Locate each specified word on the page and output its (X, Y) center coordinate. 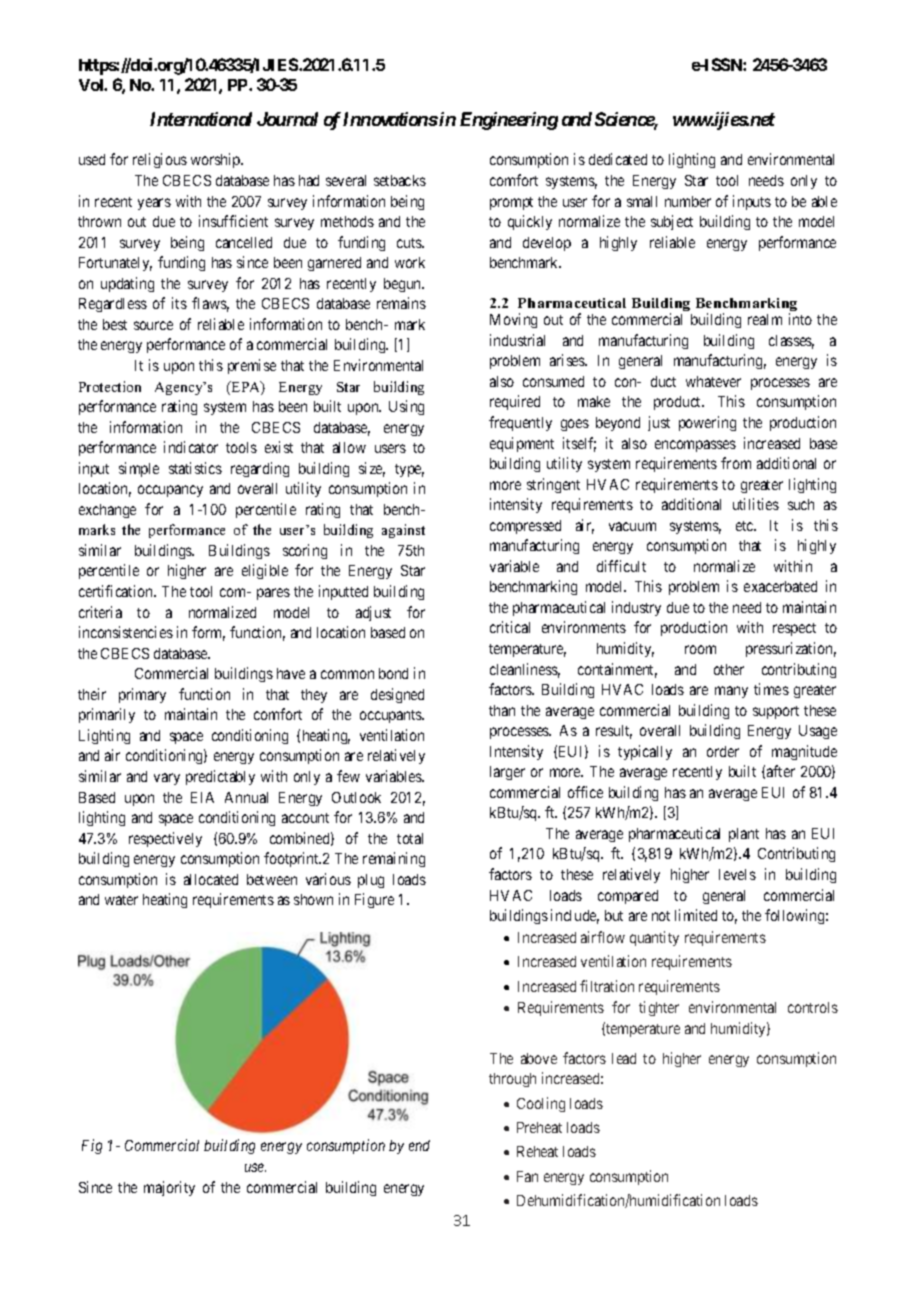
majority (169, 1188)
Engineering (509, 121)
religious (160, 160)
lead (624, 1058)
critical (510, 627)
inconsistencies (126, 632)
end (419, 1145)
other (729, 669)
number (688, 201)
